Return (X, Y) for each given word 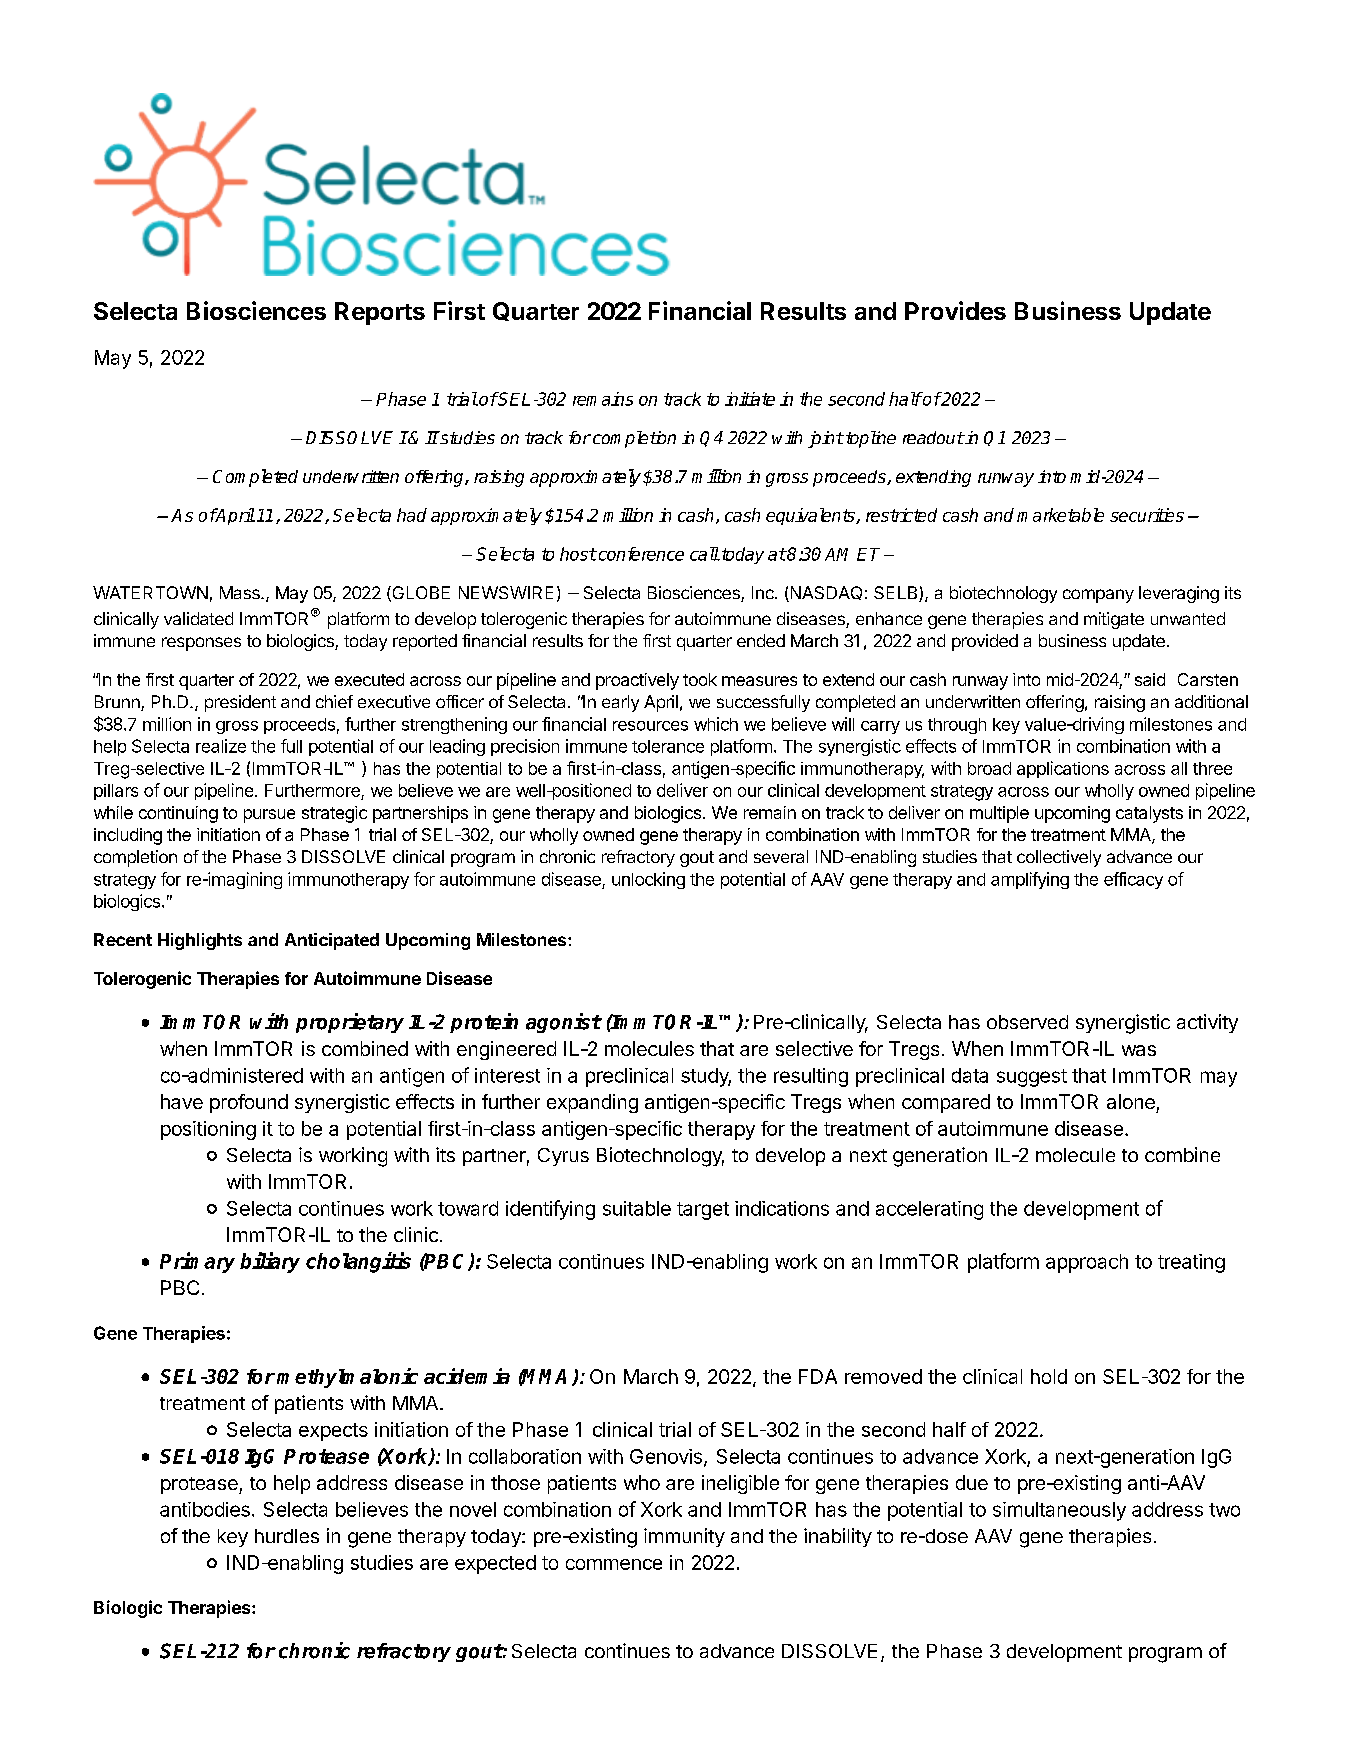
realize (221, 746)
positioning (208, 1130)
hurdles (287, 1536)
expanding (592, 1103)
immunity (684, 1537)
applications (1063, 769)
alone (1131, 1101)
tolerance (668, 746)
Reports (380, 313)
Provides (955, 310)
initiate (750, 399)
